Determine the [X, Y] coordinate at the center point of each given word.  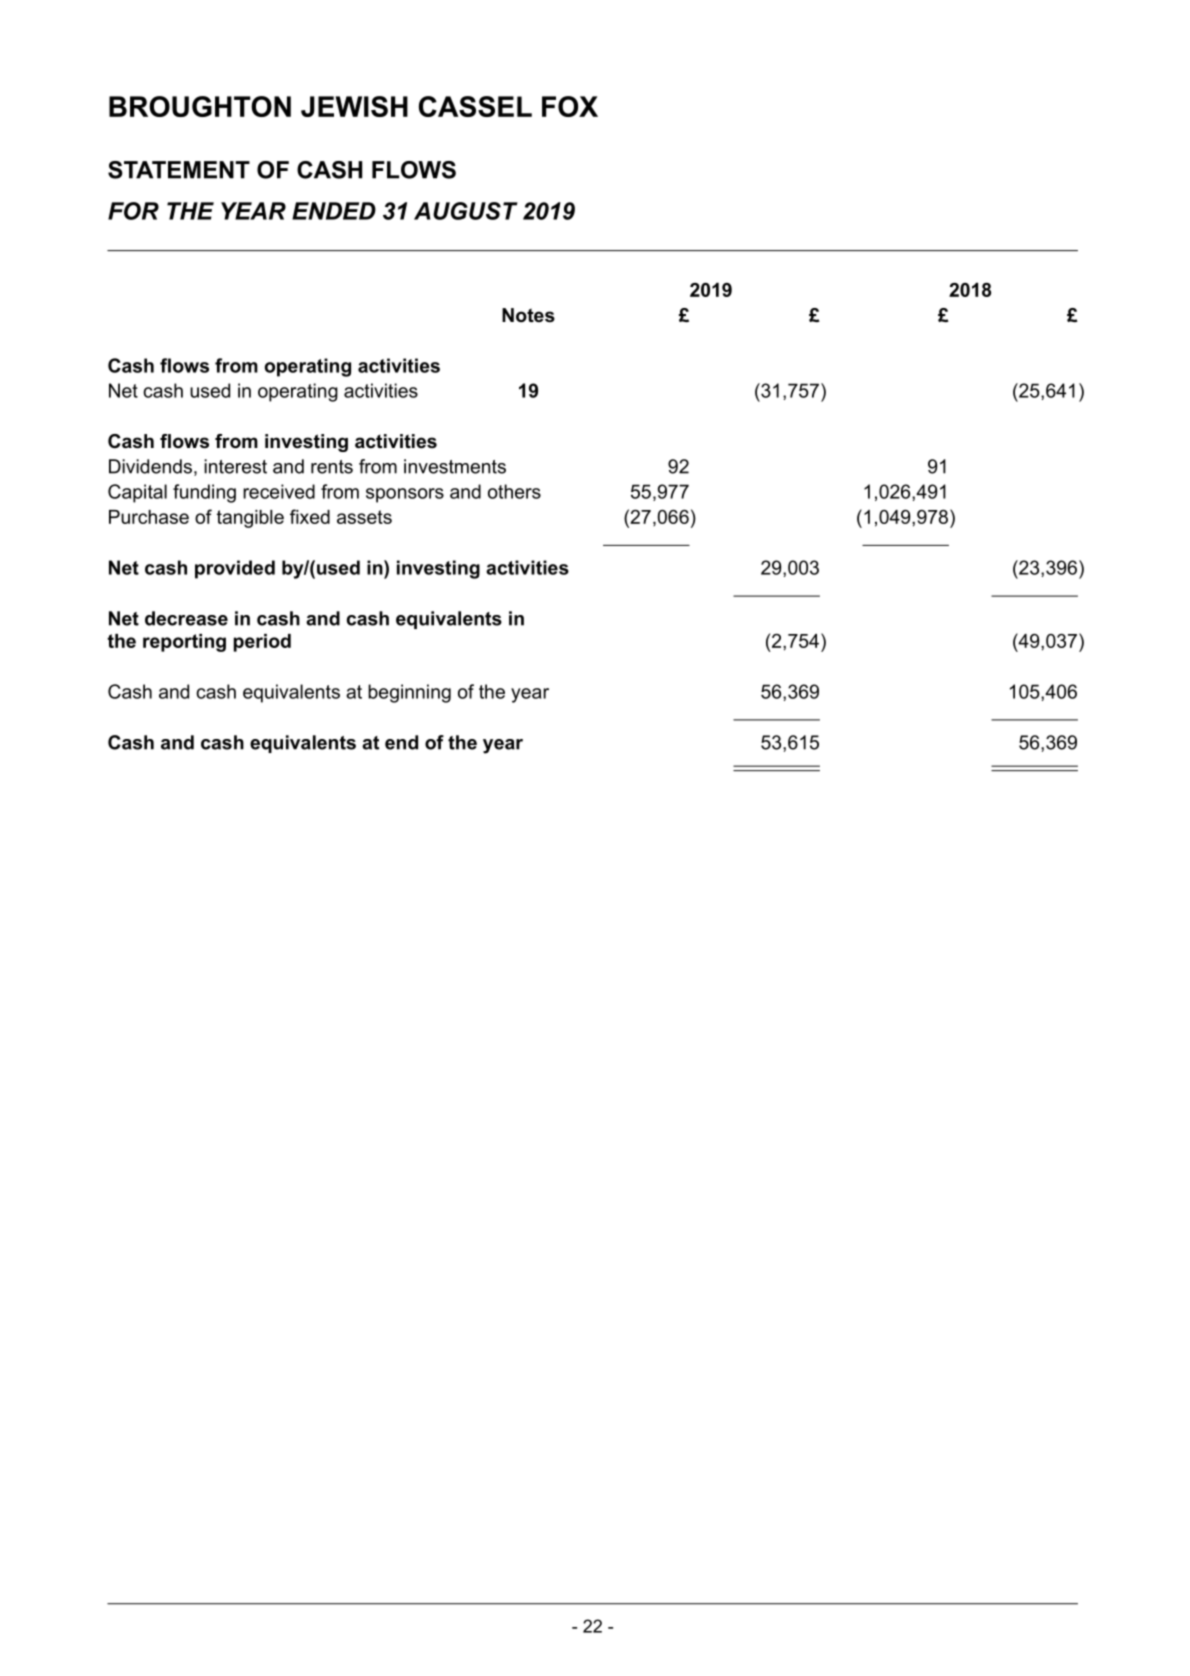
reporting [184, 643]
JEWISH [354, 106]
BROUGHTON [200, 106]
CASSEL [475, 106]
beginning [409, 693]
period [262, 643]
